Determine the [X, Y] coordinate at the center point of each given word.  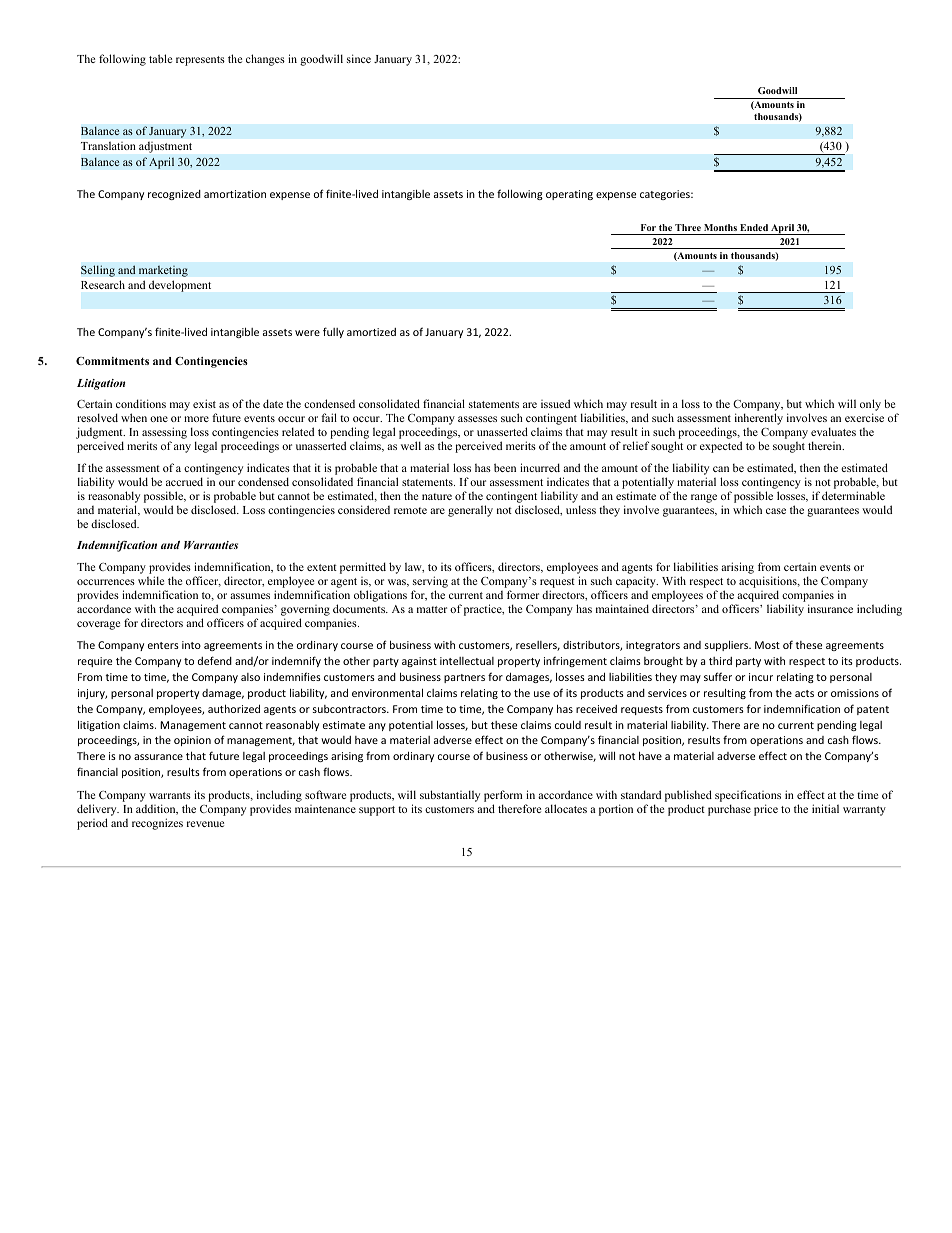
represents [200, 61]
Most [767, 645]
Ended [754, 227]
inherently [759, 419]
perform [503, 796]
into [191, 645]
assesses [477, 419]
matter [432, 609]
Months [720, 227]
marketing [163, 271]
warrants [170, 795]
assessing [164, 434]
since [359, 58]
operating [569, 195]
